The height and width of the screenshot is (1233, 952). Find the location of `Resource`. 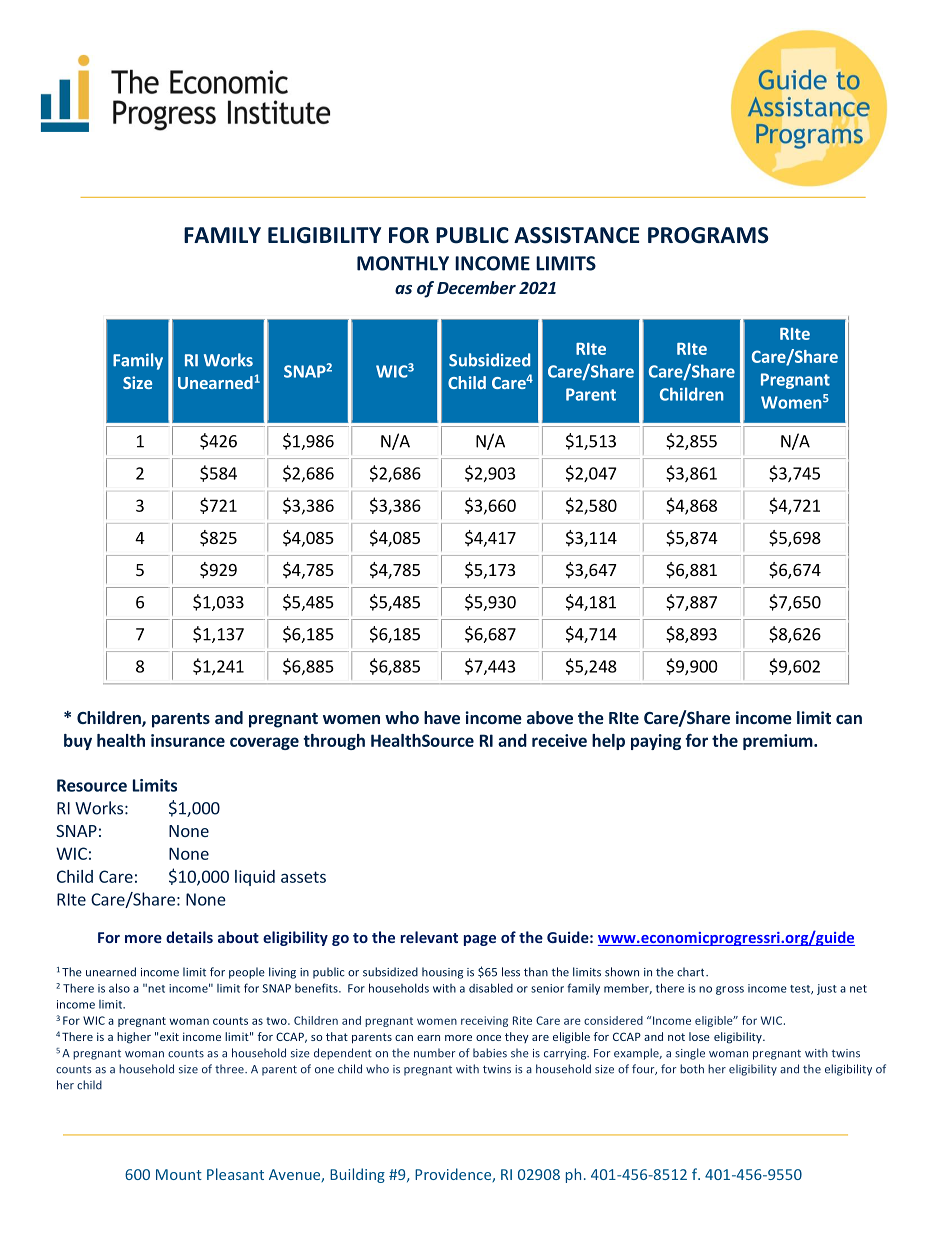

Resource is located at coordinates (92, 785).
